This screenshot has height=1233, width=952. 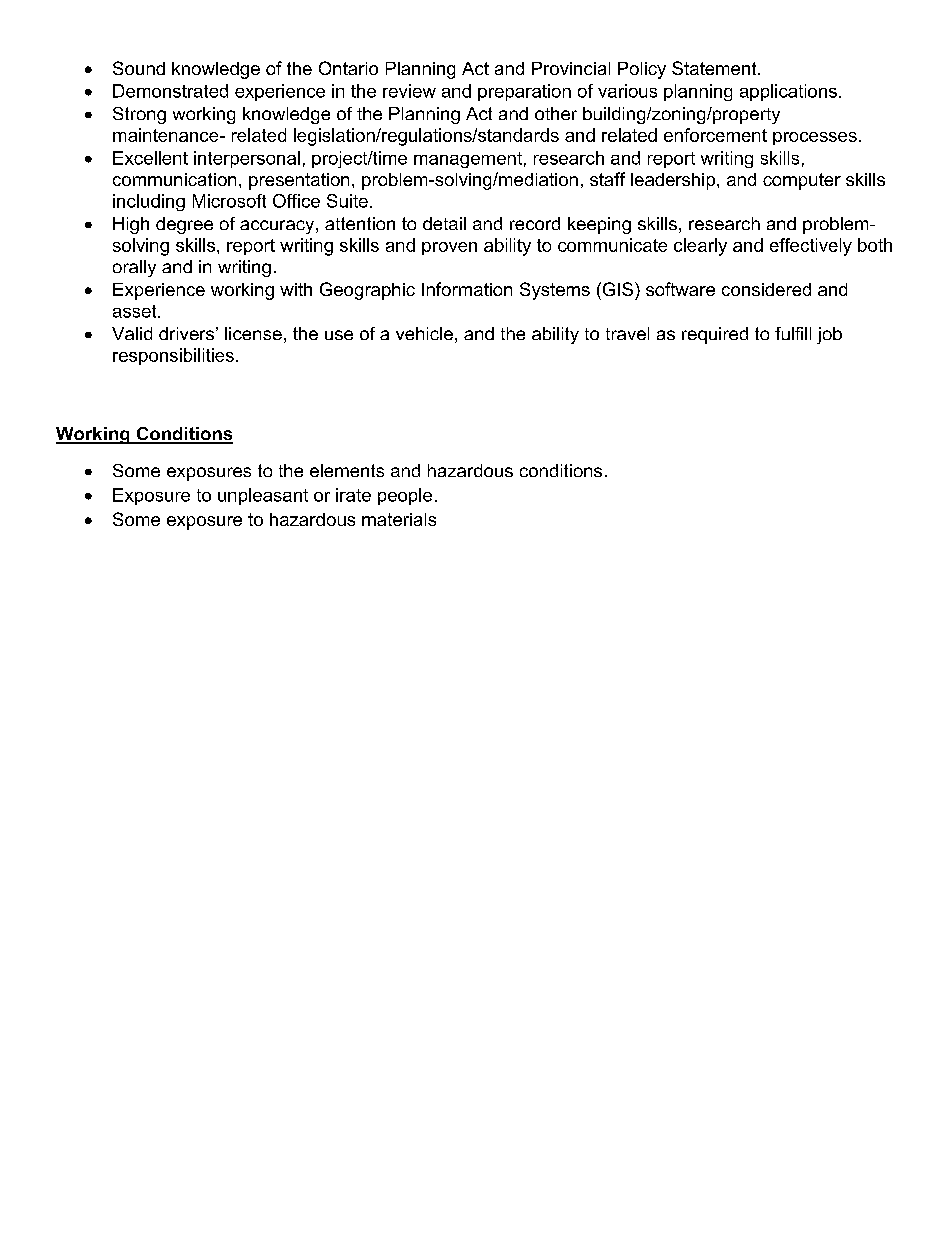 What do you see at coordinates (524, 92) in the screenshot?
I see `preparation` at bounding box center [524, 92].
